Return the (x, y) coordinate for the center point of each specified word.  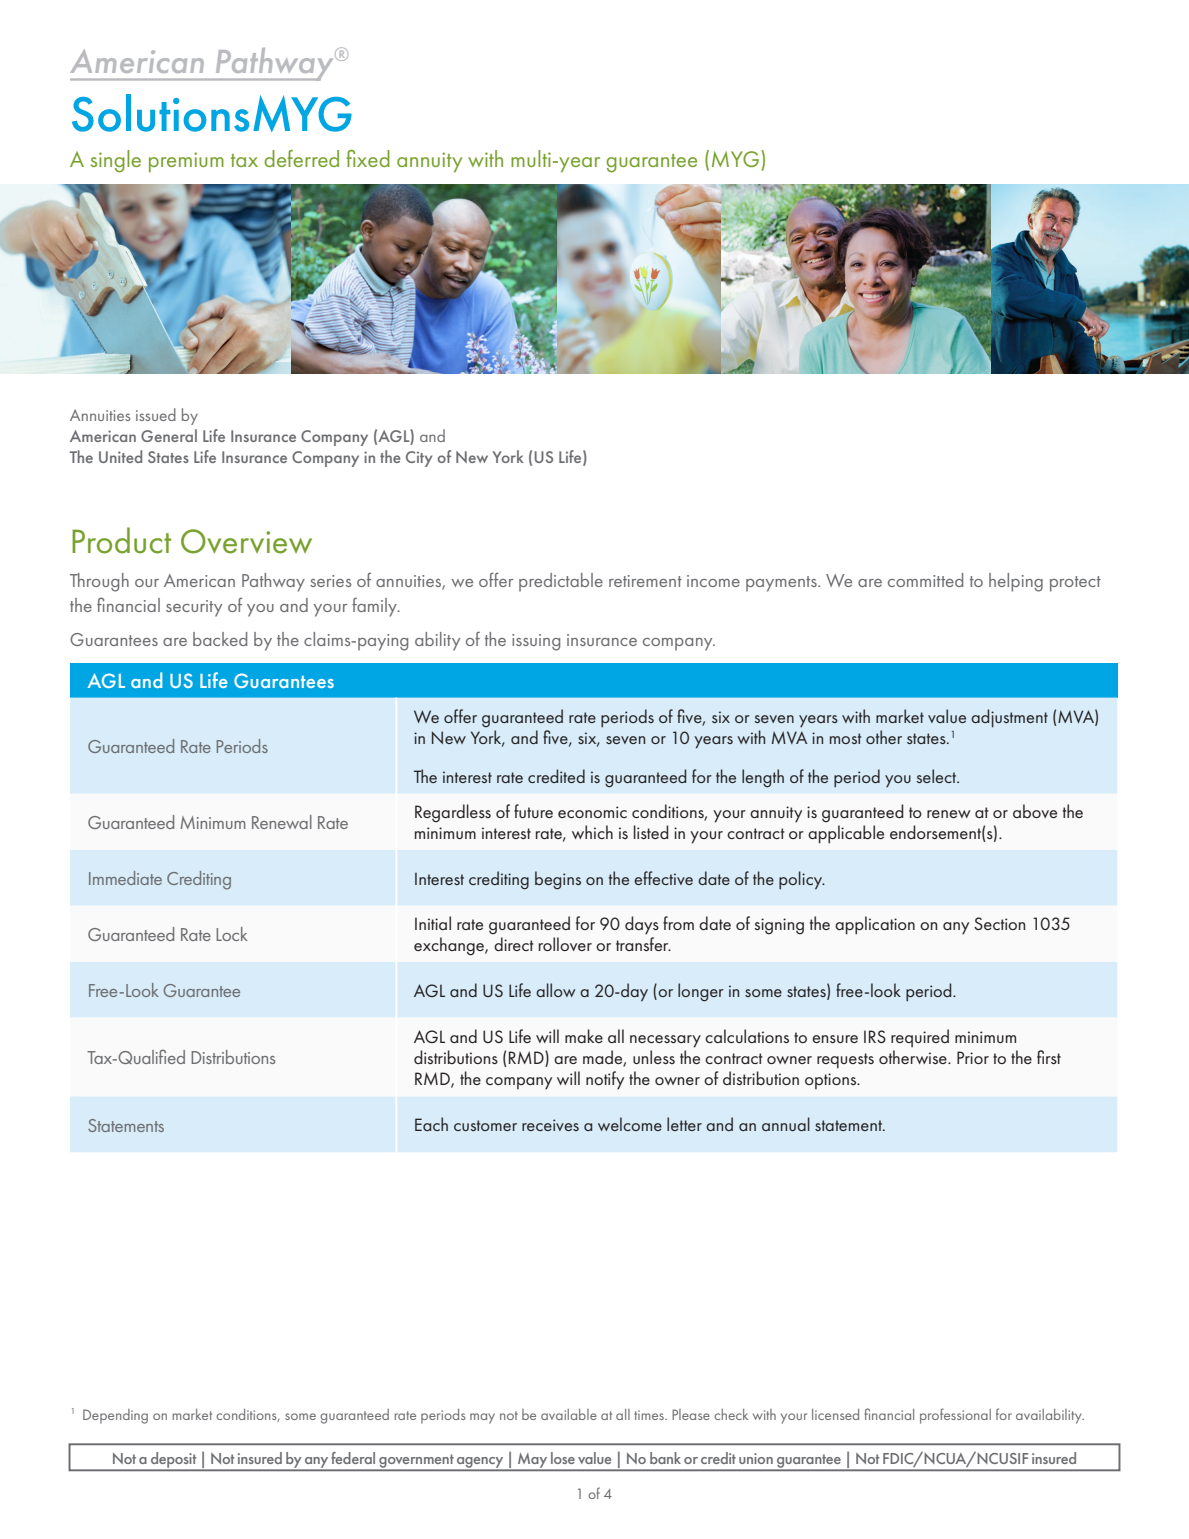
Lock (232, 934)
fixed (368, 158)
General (169, 435)
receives (550, 1125)
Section (999, 923)
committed (925, 580)
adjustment (1009, 718)
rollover (565, 944)
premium (186, 162)
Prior (973, 1057)
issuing (536, 642)
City (419, 459)
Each (431, 1124)
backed (220, 639)
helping (1016, 582)
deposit (174, 1461)
